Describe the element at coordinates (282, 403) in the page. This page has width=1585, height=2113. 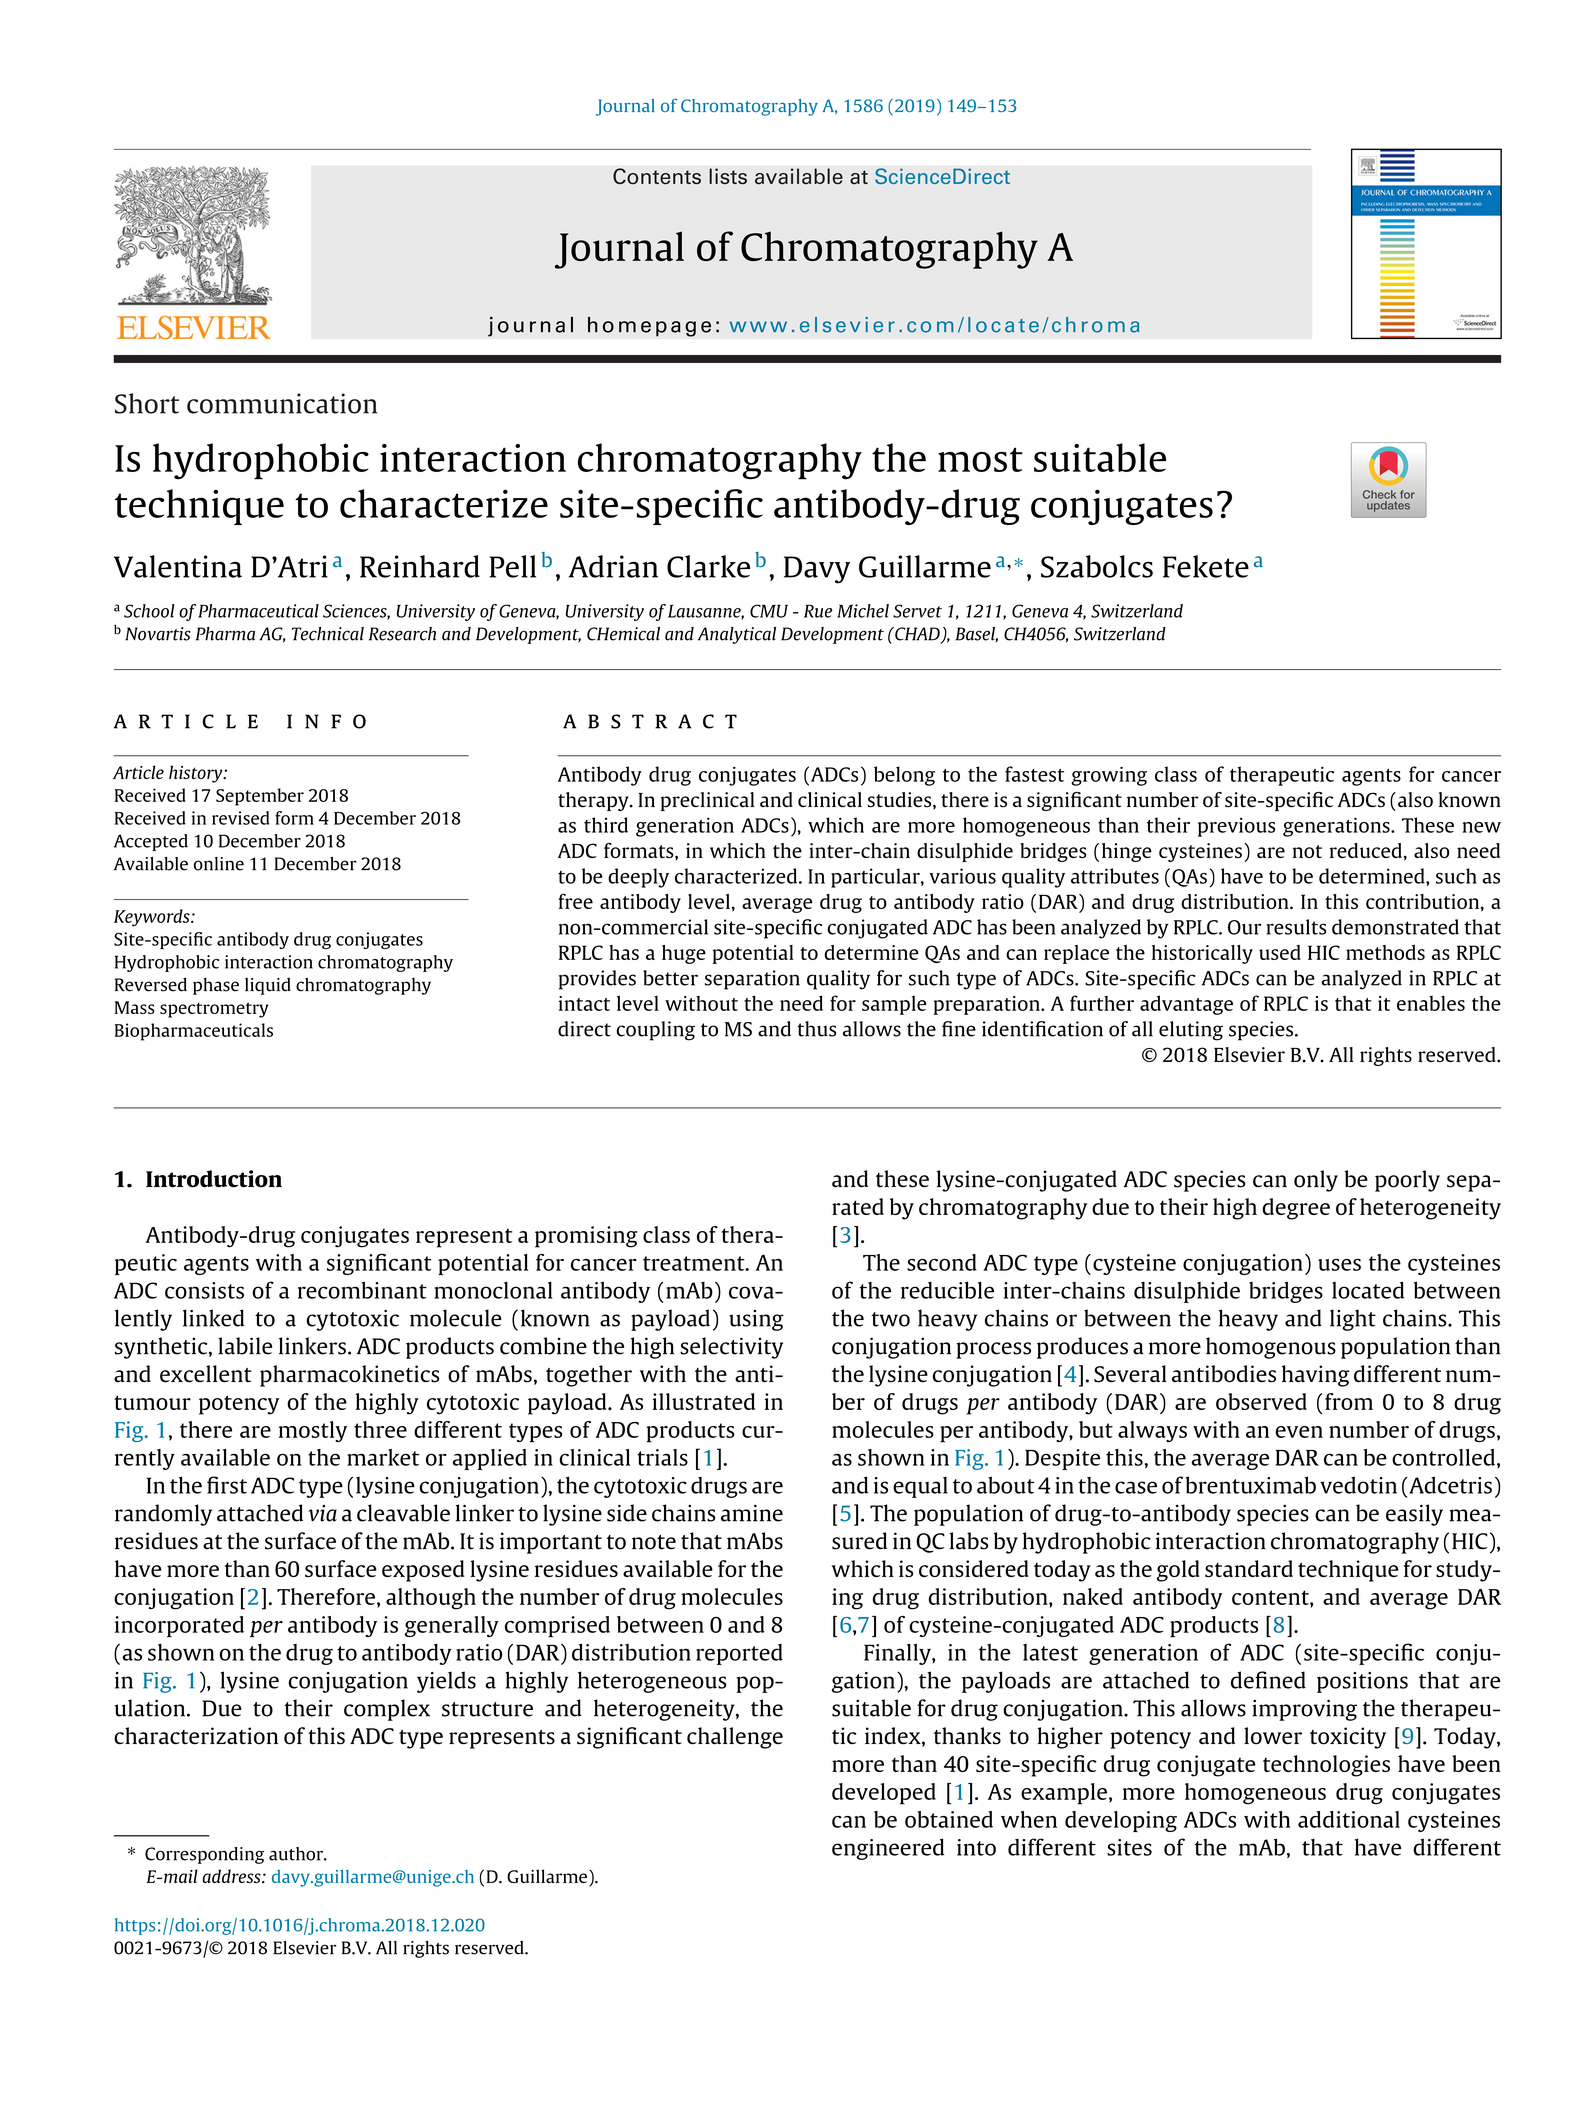
I see `communication` at that location.
